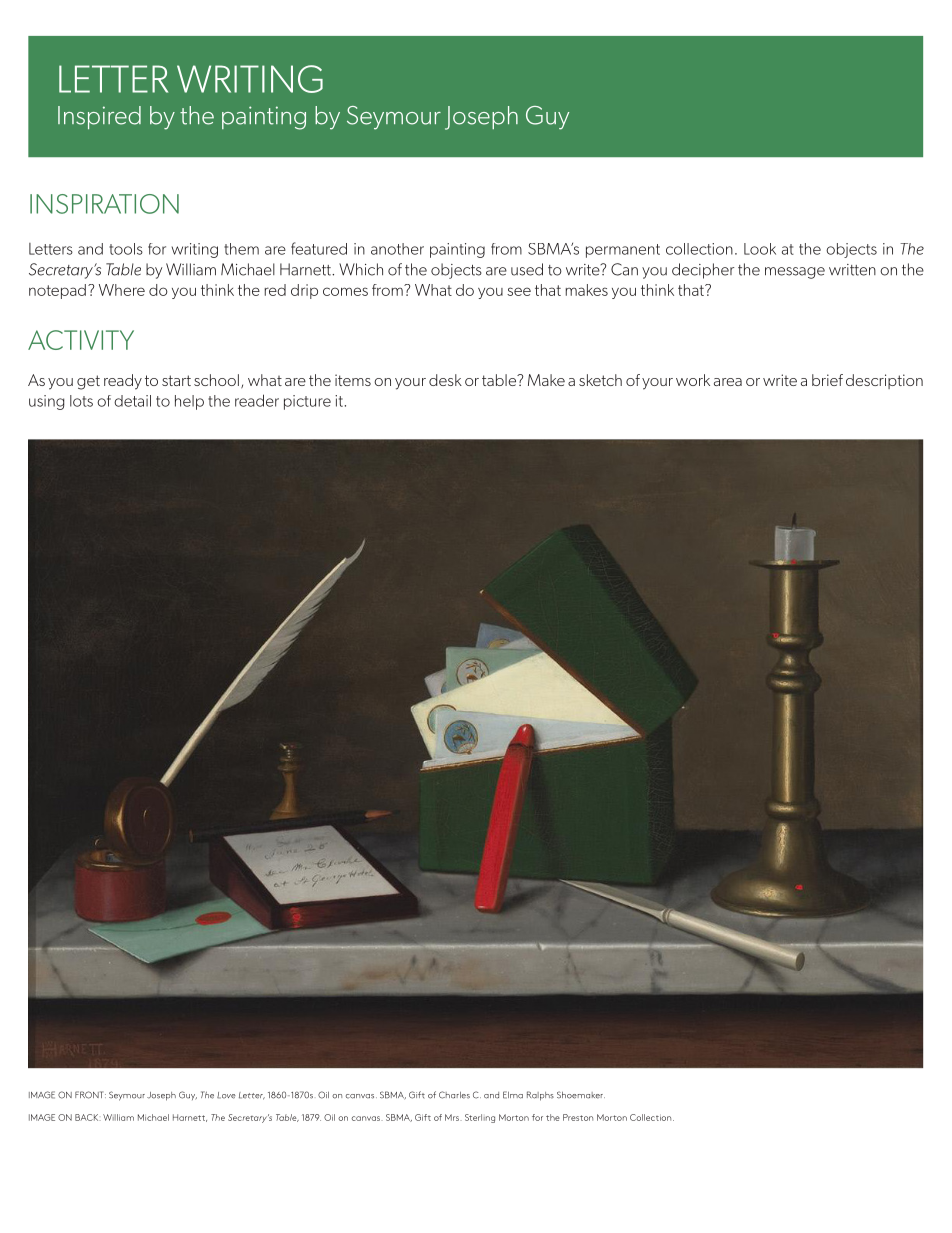 This document has width=952, height=1233. I want to click on another, so click(397, 249).
